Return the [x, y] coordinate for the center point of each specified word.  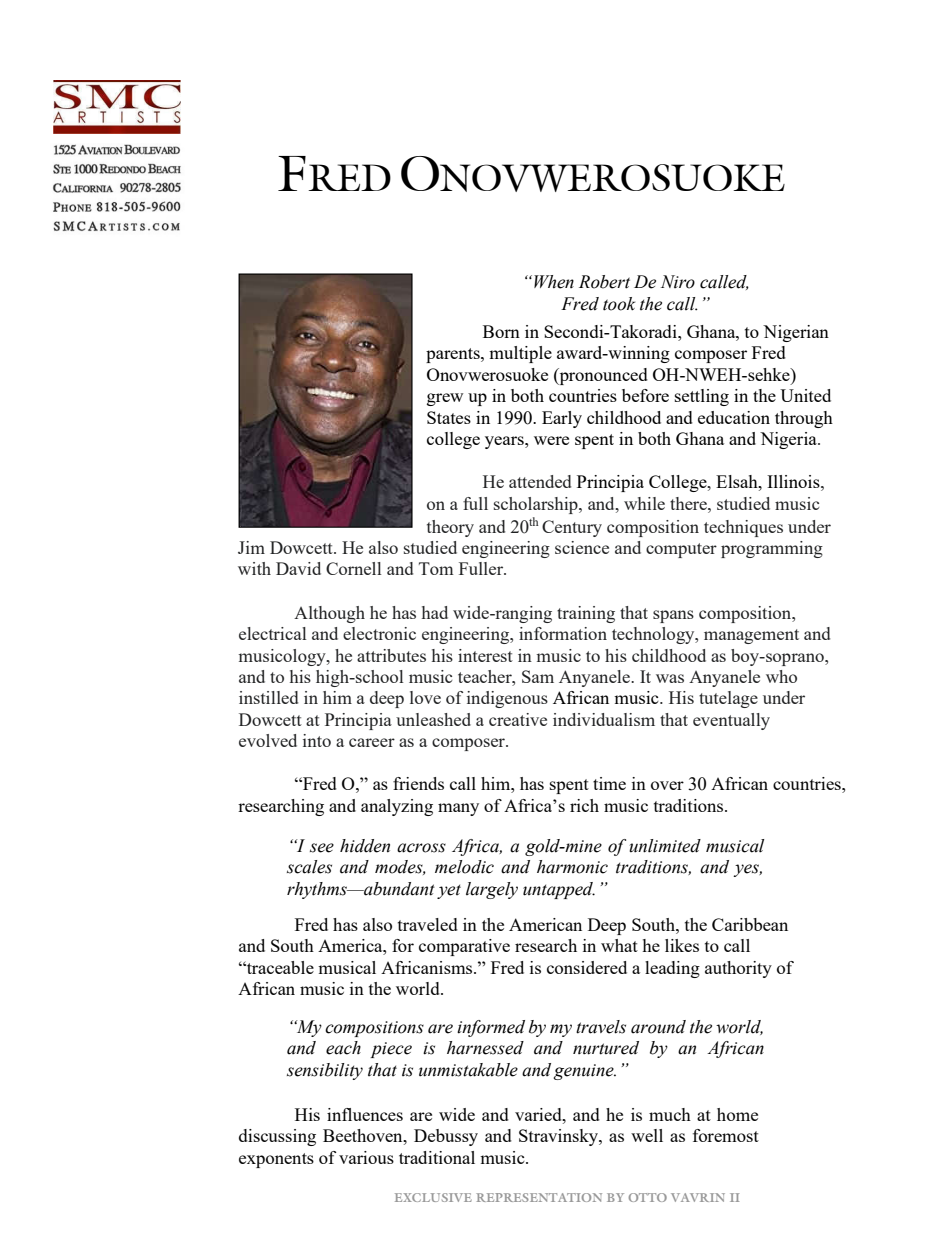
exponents [276, 1160]
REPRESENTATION [539, 1197]
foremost [726, 1135]
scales [309, 867]
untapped [559, 890]
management [751, 636]
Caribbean [750, 924]
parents [454, 355]
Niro [678, 282]
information [563, 633]
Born [501, 331]
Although [329, 614]
